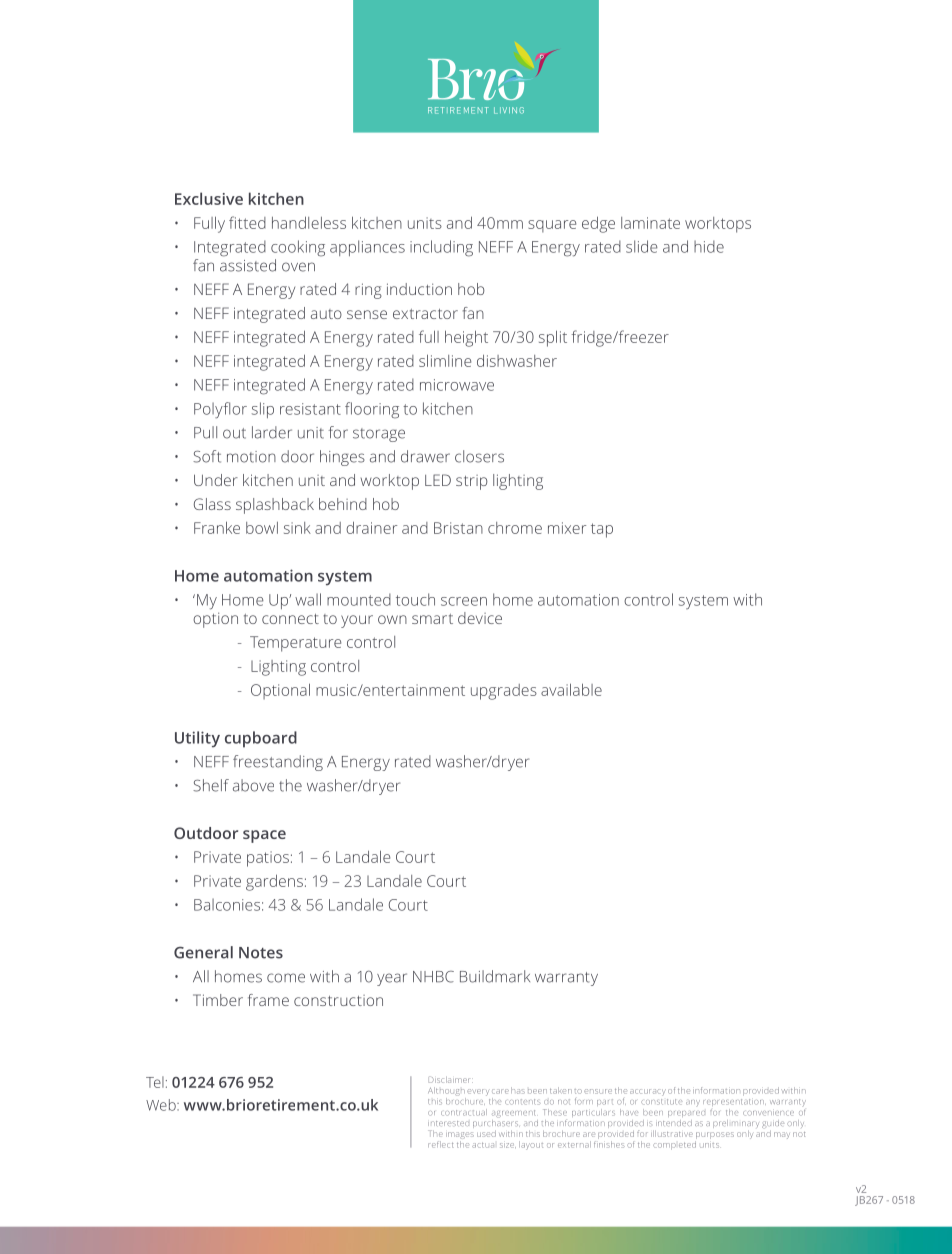 The image size is (952, 1254). What do you see at coordinates (247, 222) in the screenshot?
I see `fitted` at bounding box center [247, 222].
